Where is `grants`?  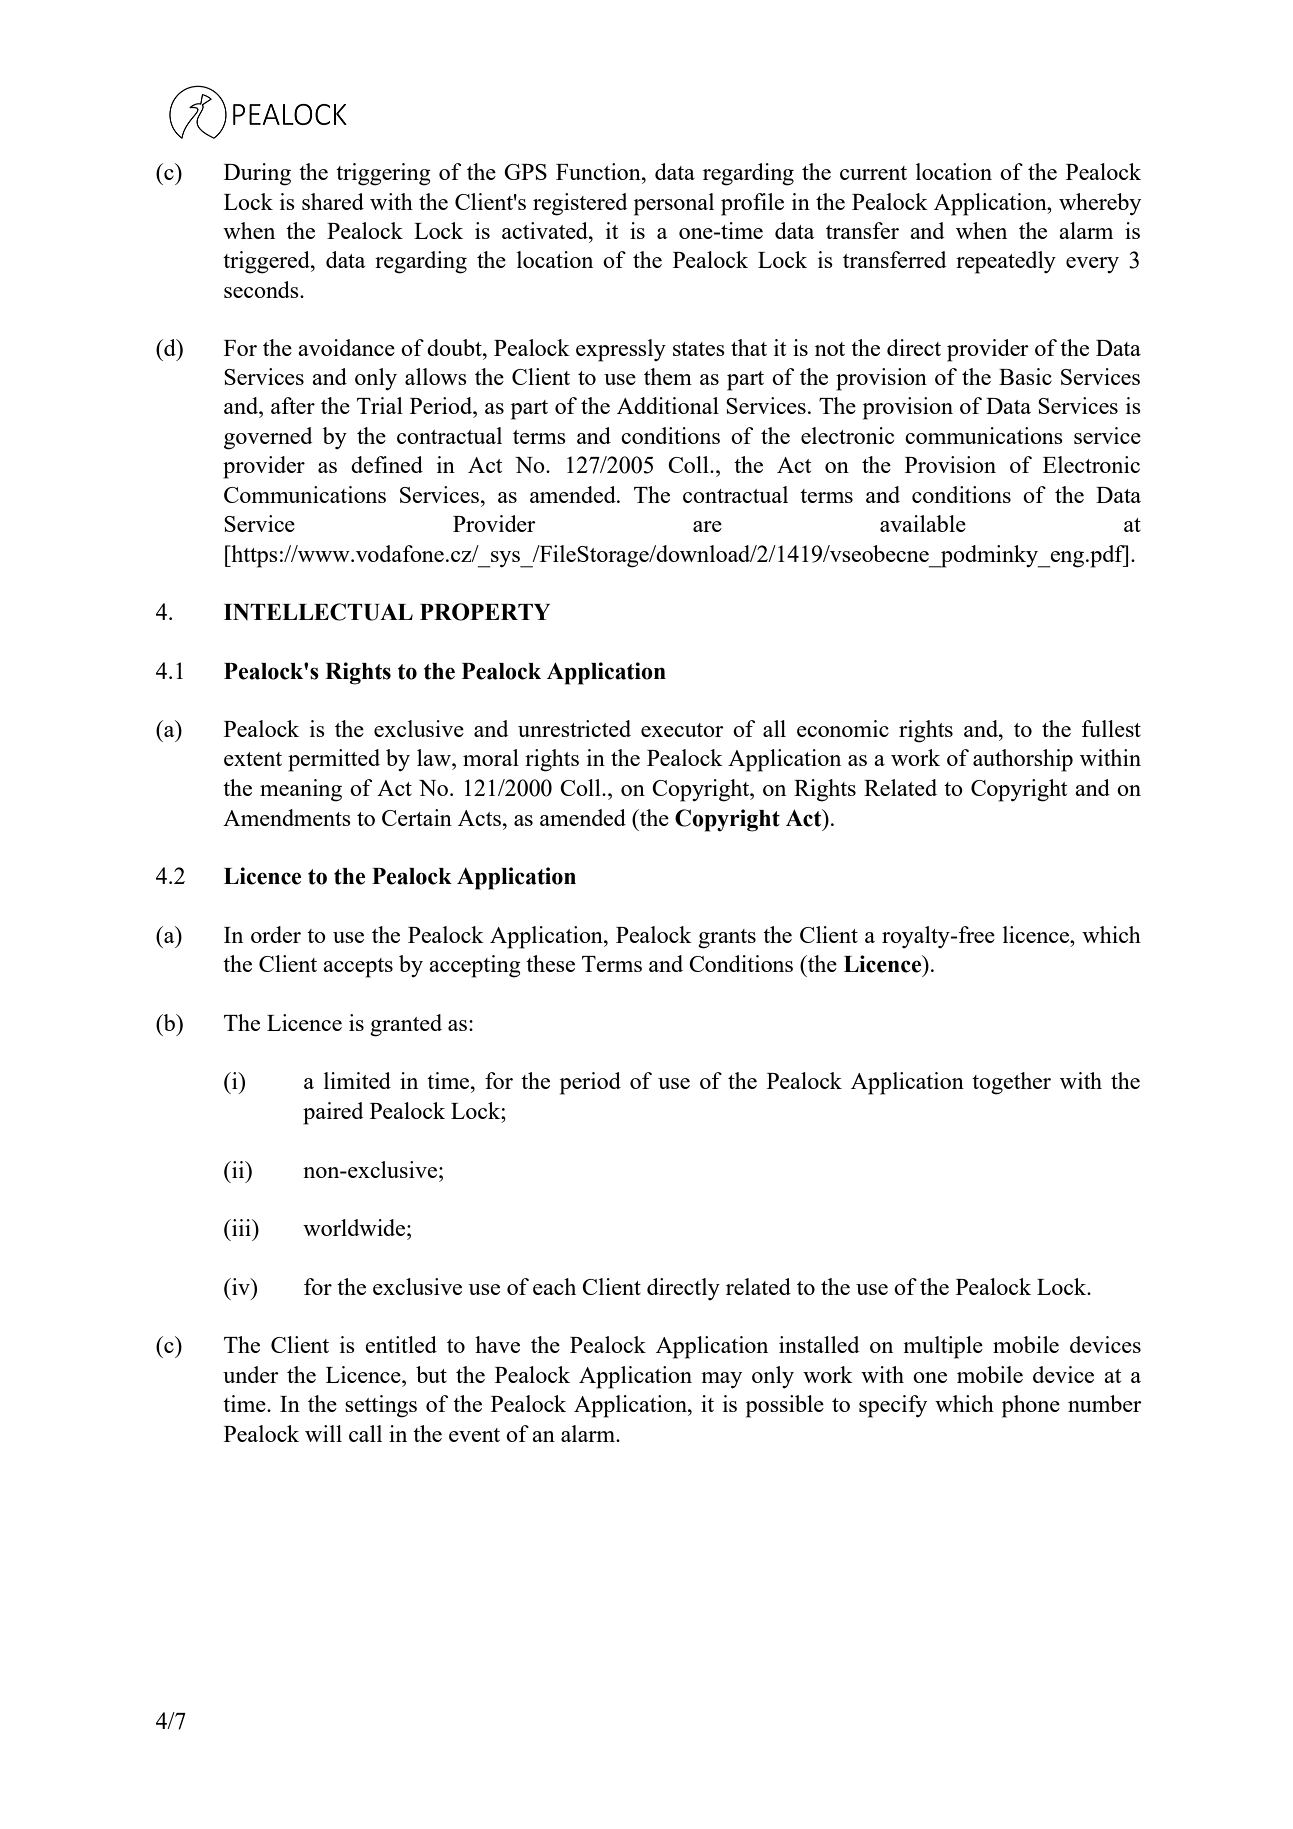
grants is located at coordinates (727, 939).
